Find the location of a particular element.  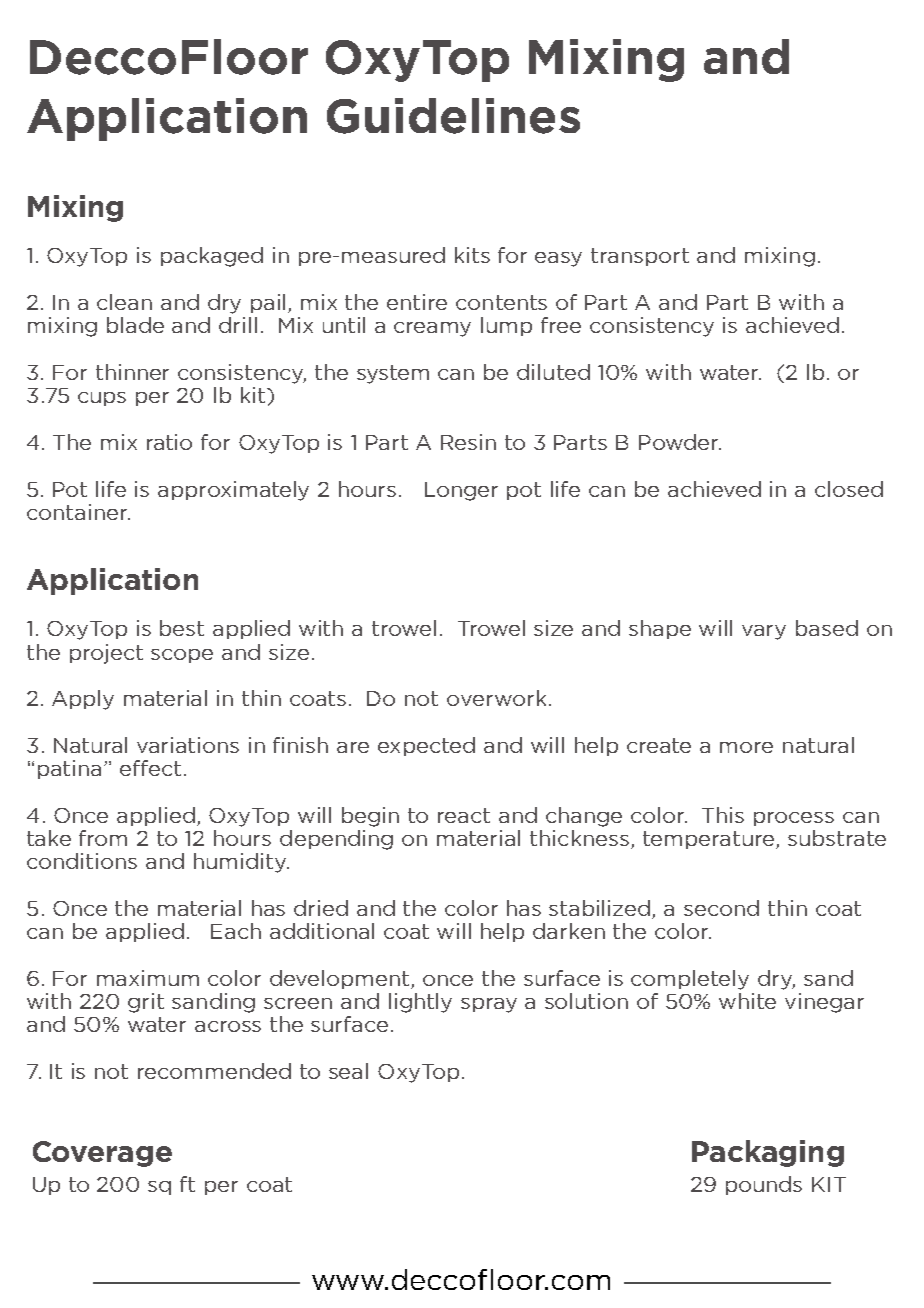

Guidelines is located at coordinates (453, 116).
